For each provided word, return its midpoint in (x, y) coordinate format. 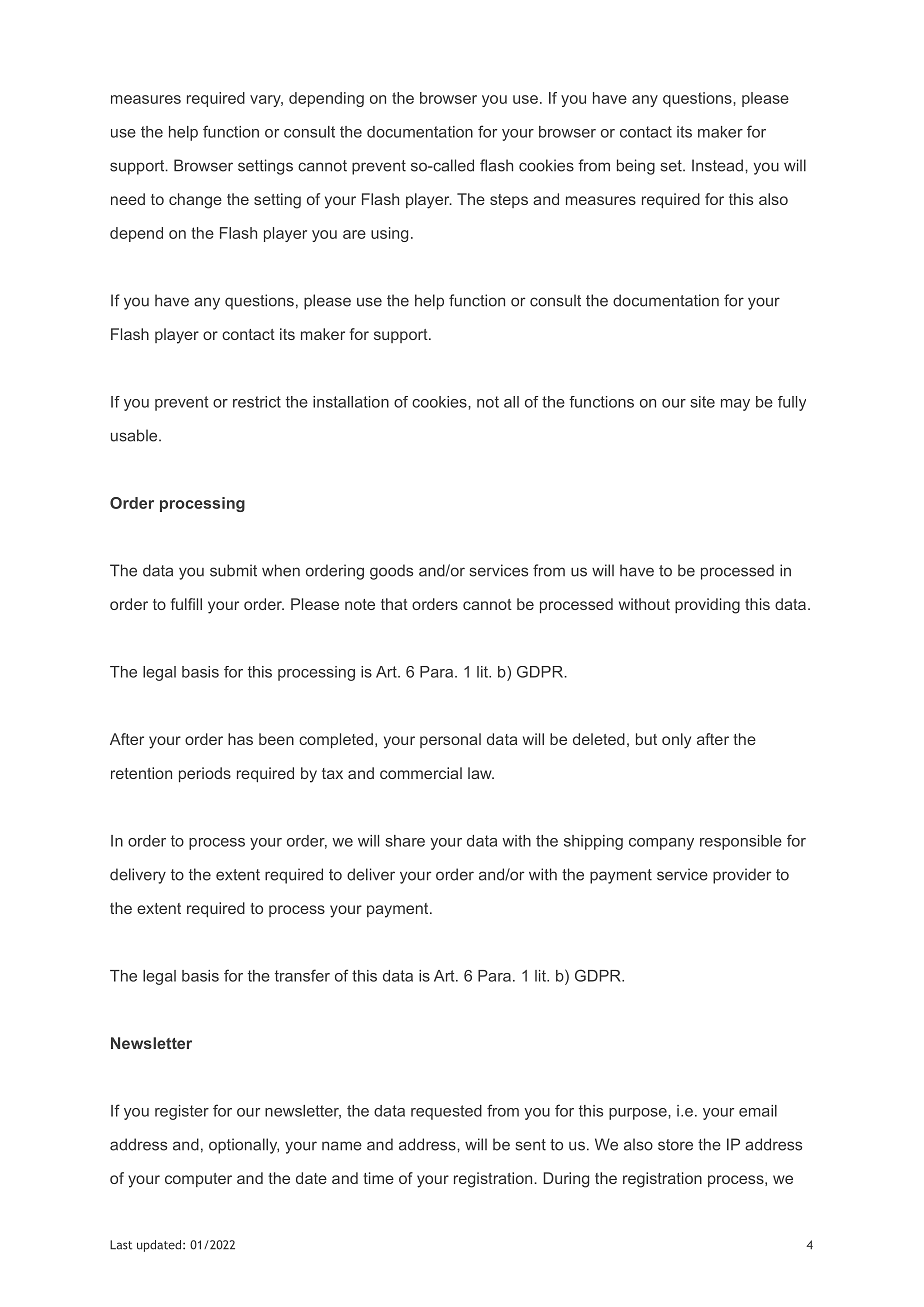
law (481, 773)
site (702, 402)
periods (205, 774)
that (394, 604)
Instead (717, 165)
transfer (302, 975)
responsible (741, 842)
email (758, 1111)
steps (509, 201)
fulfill (186, 604)
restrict (257, 402)
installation (351, 402)
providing (707, 606)
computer (198, 1180)
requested (446, 1112)
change (195, 201)
